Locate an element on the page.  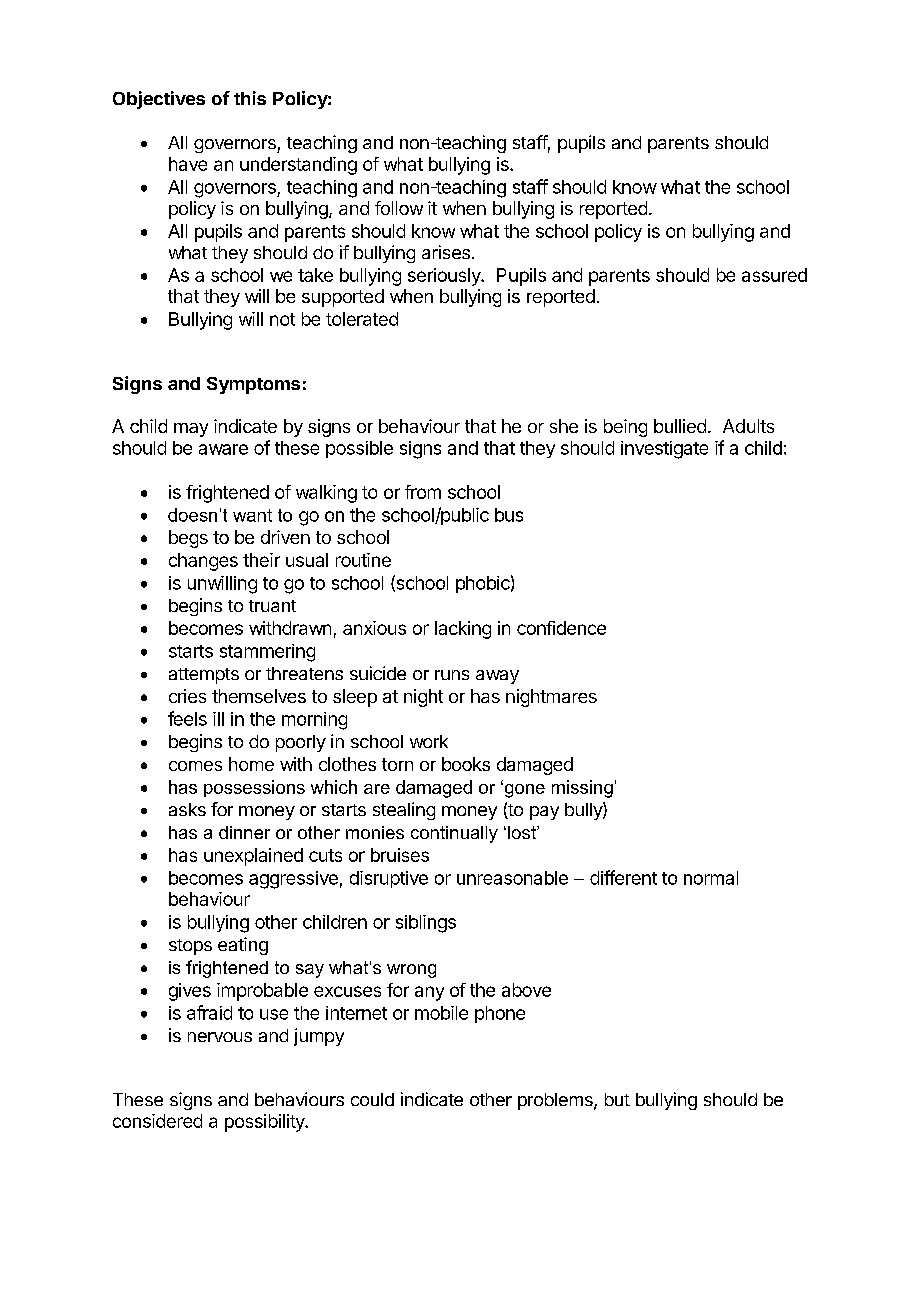
problems is located at coordinates (556, 1101).
